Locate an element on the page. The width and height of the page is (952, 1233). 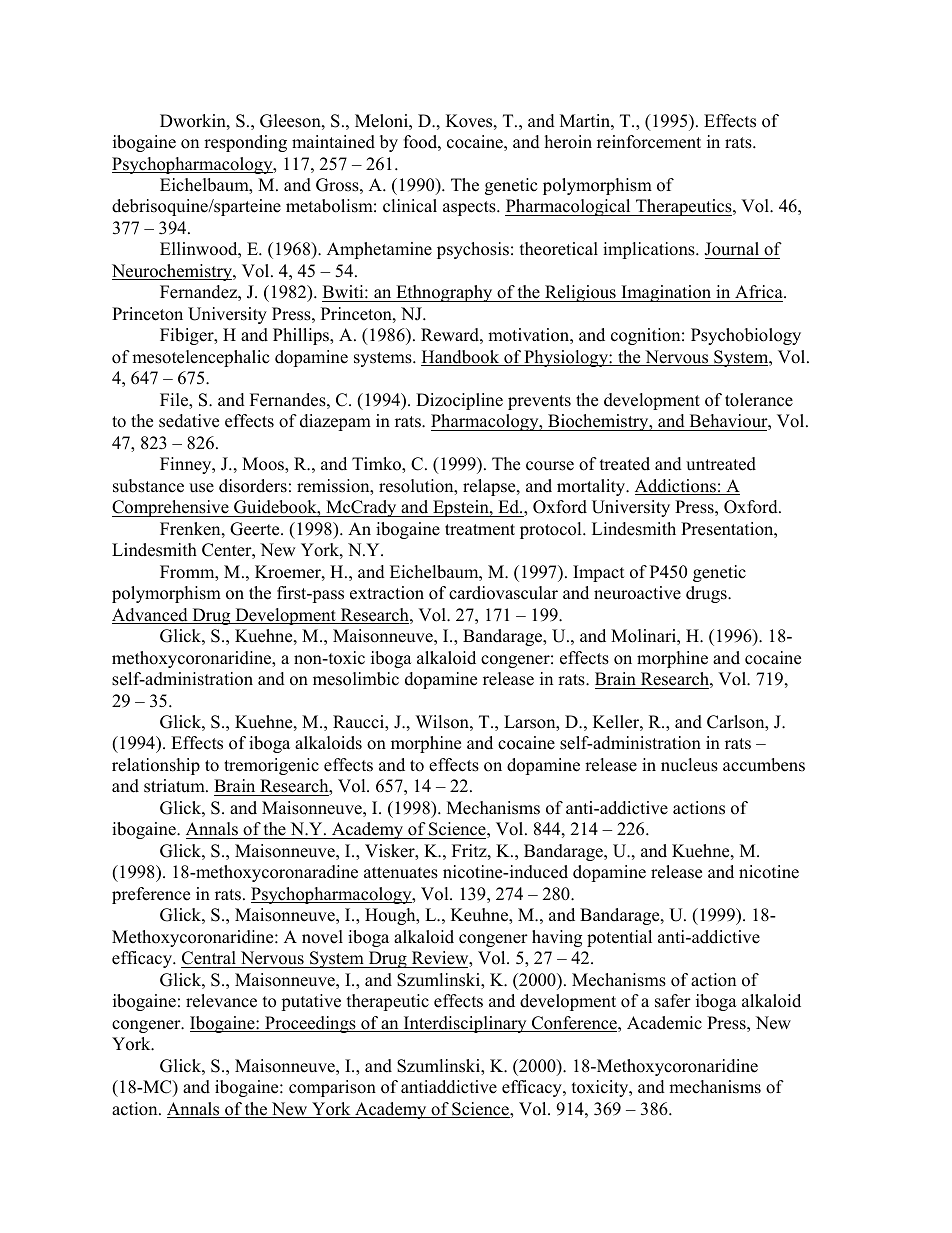
Academic is located at coordinates (664, 1023).
